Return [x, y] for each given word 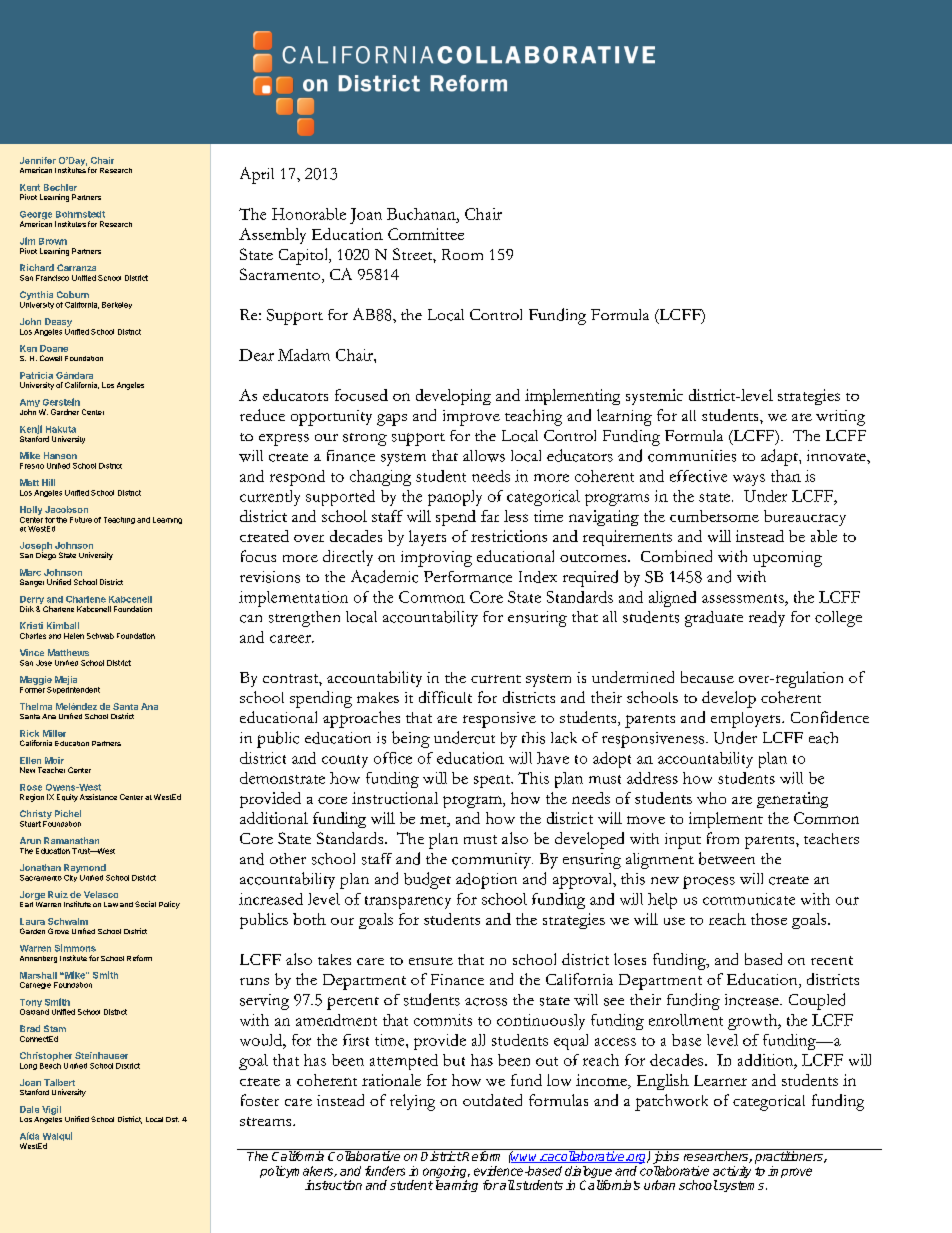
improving [436, 559]
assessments [744, 598]
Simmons [75, 948]
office [393, 758]
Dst [172, 1119]
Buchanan [422, 214]
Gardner [65, 412]
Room [462, 254]
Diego [46, 555]
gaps [392, 420]
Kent [30, 187]
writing [840, 418]
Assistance [98, 797]
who [711, 798]
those [769, 919]
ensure [431, 961]
